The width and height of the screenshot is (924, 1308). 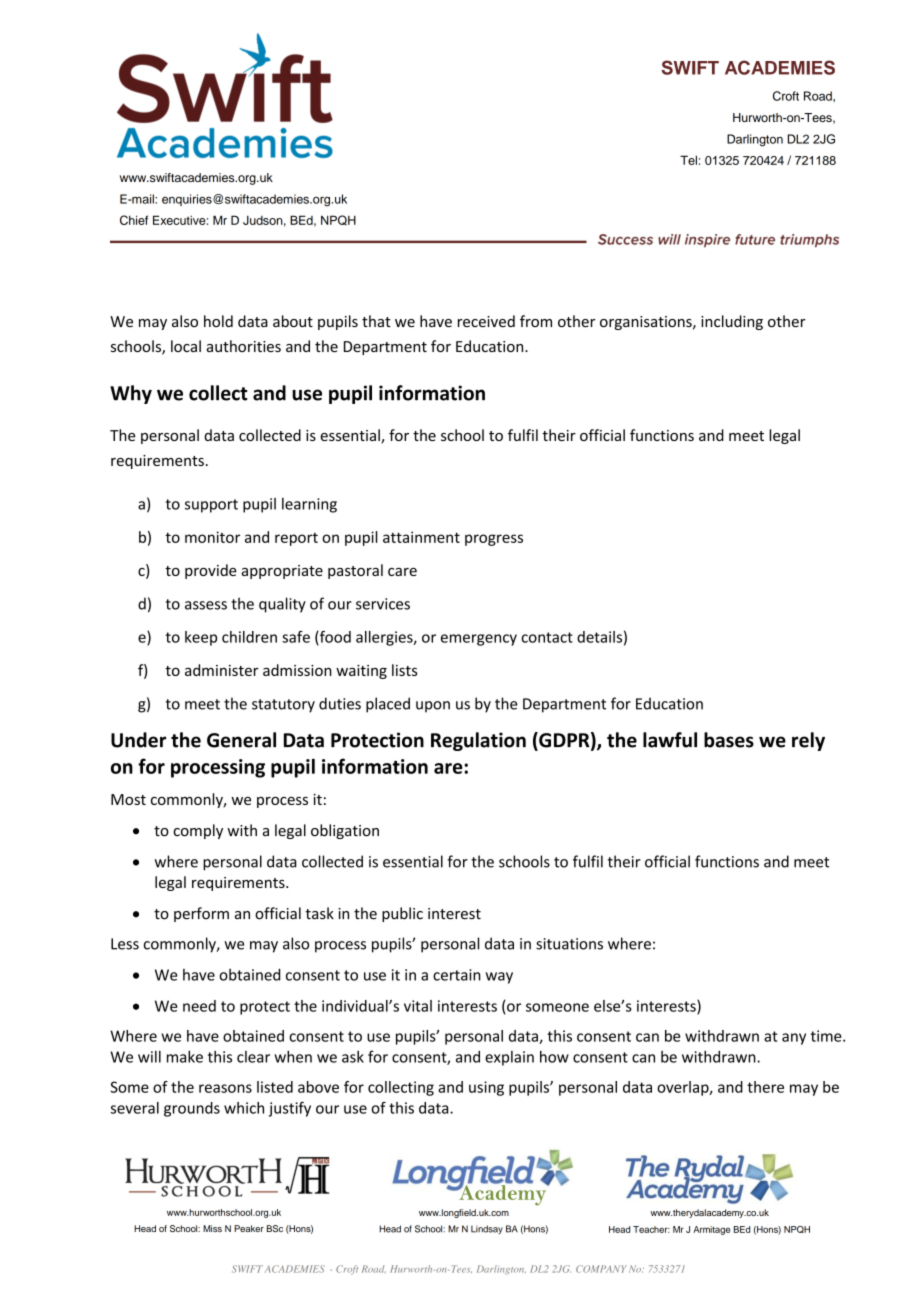 I want to click on grounds, so click(x=192, y=1109).
